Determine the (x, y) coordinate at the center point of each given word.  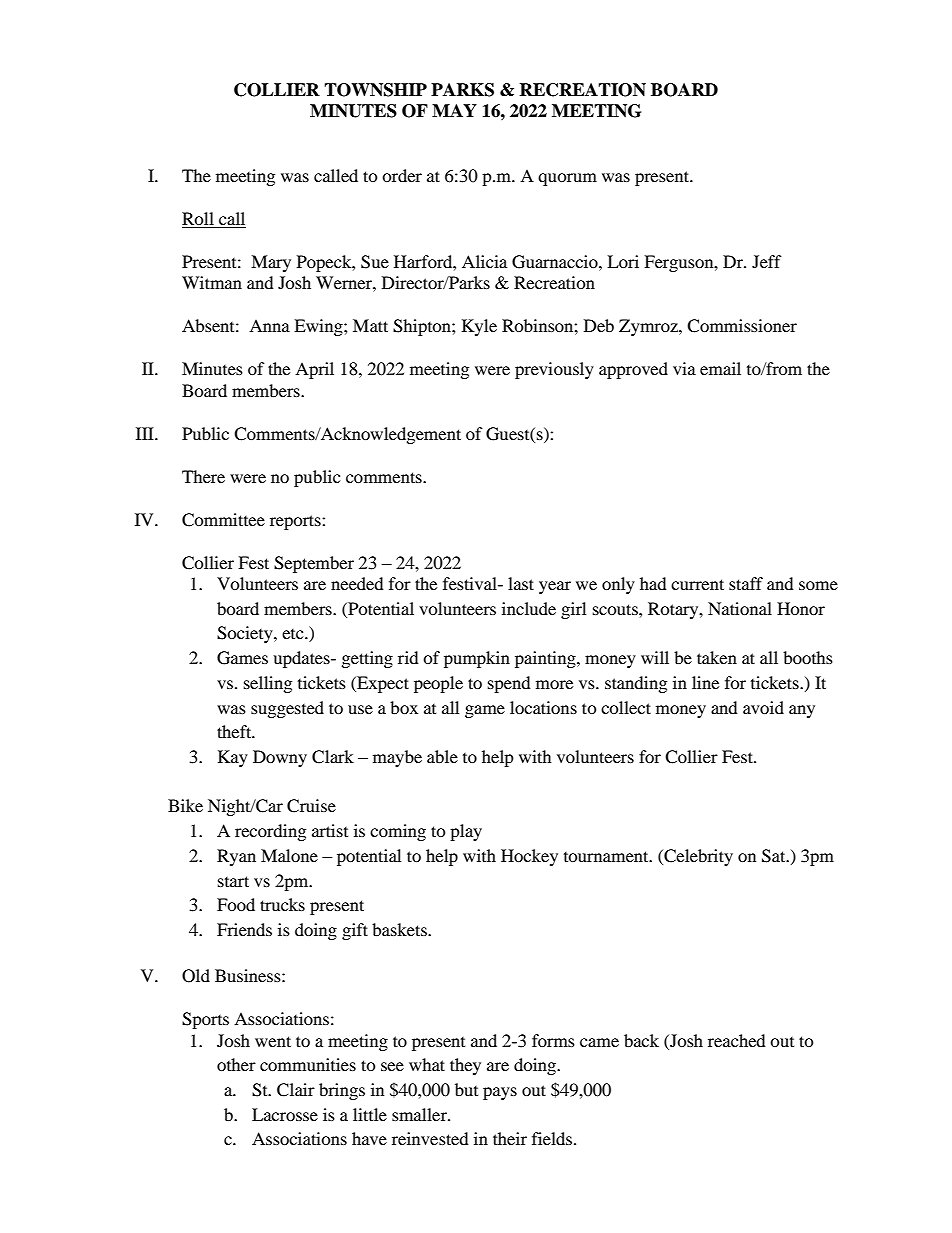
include (529, 608)
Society (246, 634)
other (236, 1064)
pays (500, 1093)
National (740, 608)
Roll (198, 218)
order (402, 175)
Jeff (767, 261)
